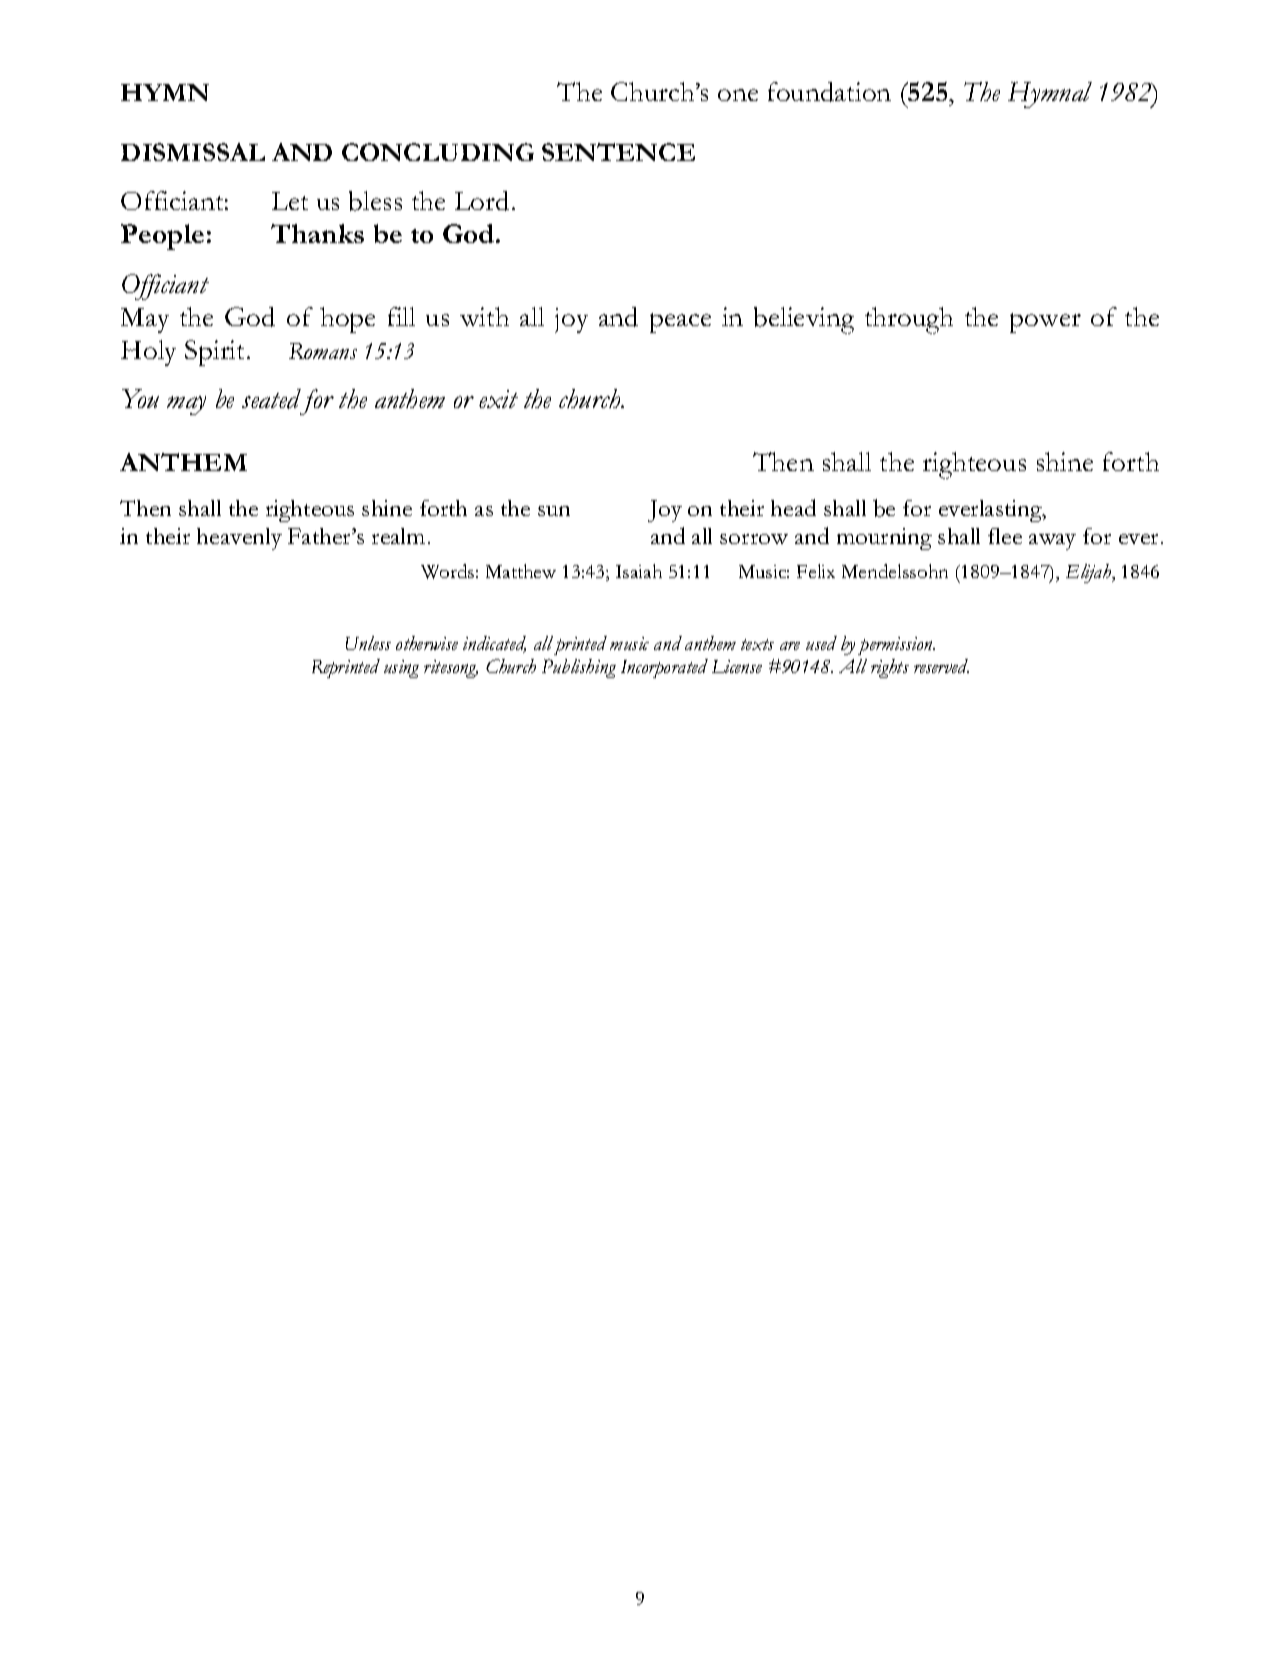  What do you see at coordinates (1045, 323) in the document?
I see `power` at bounding box center [1045, 323].
